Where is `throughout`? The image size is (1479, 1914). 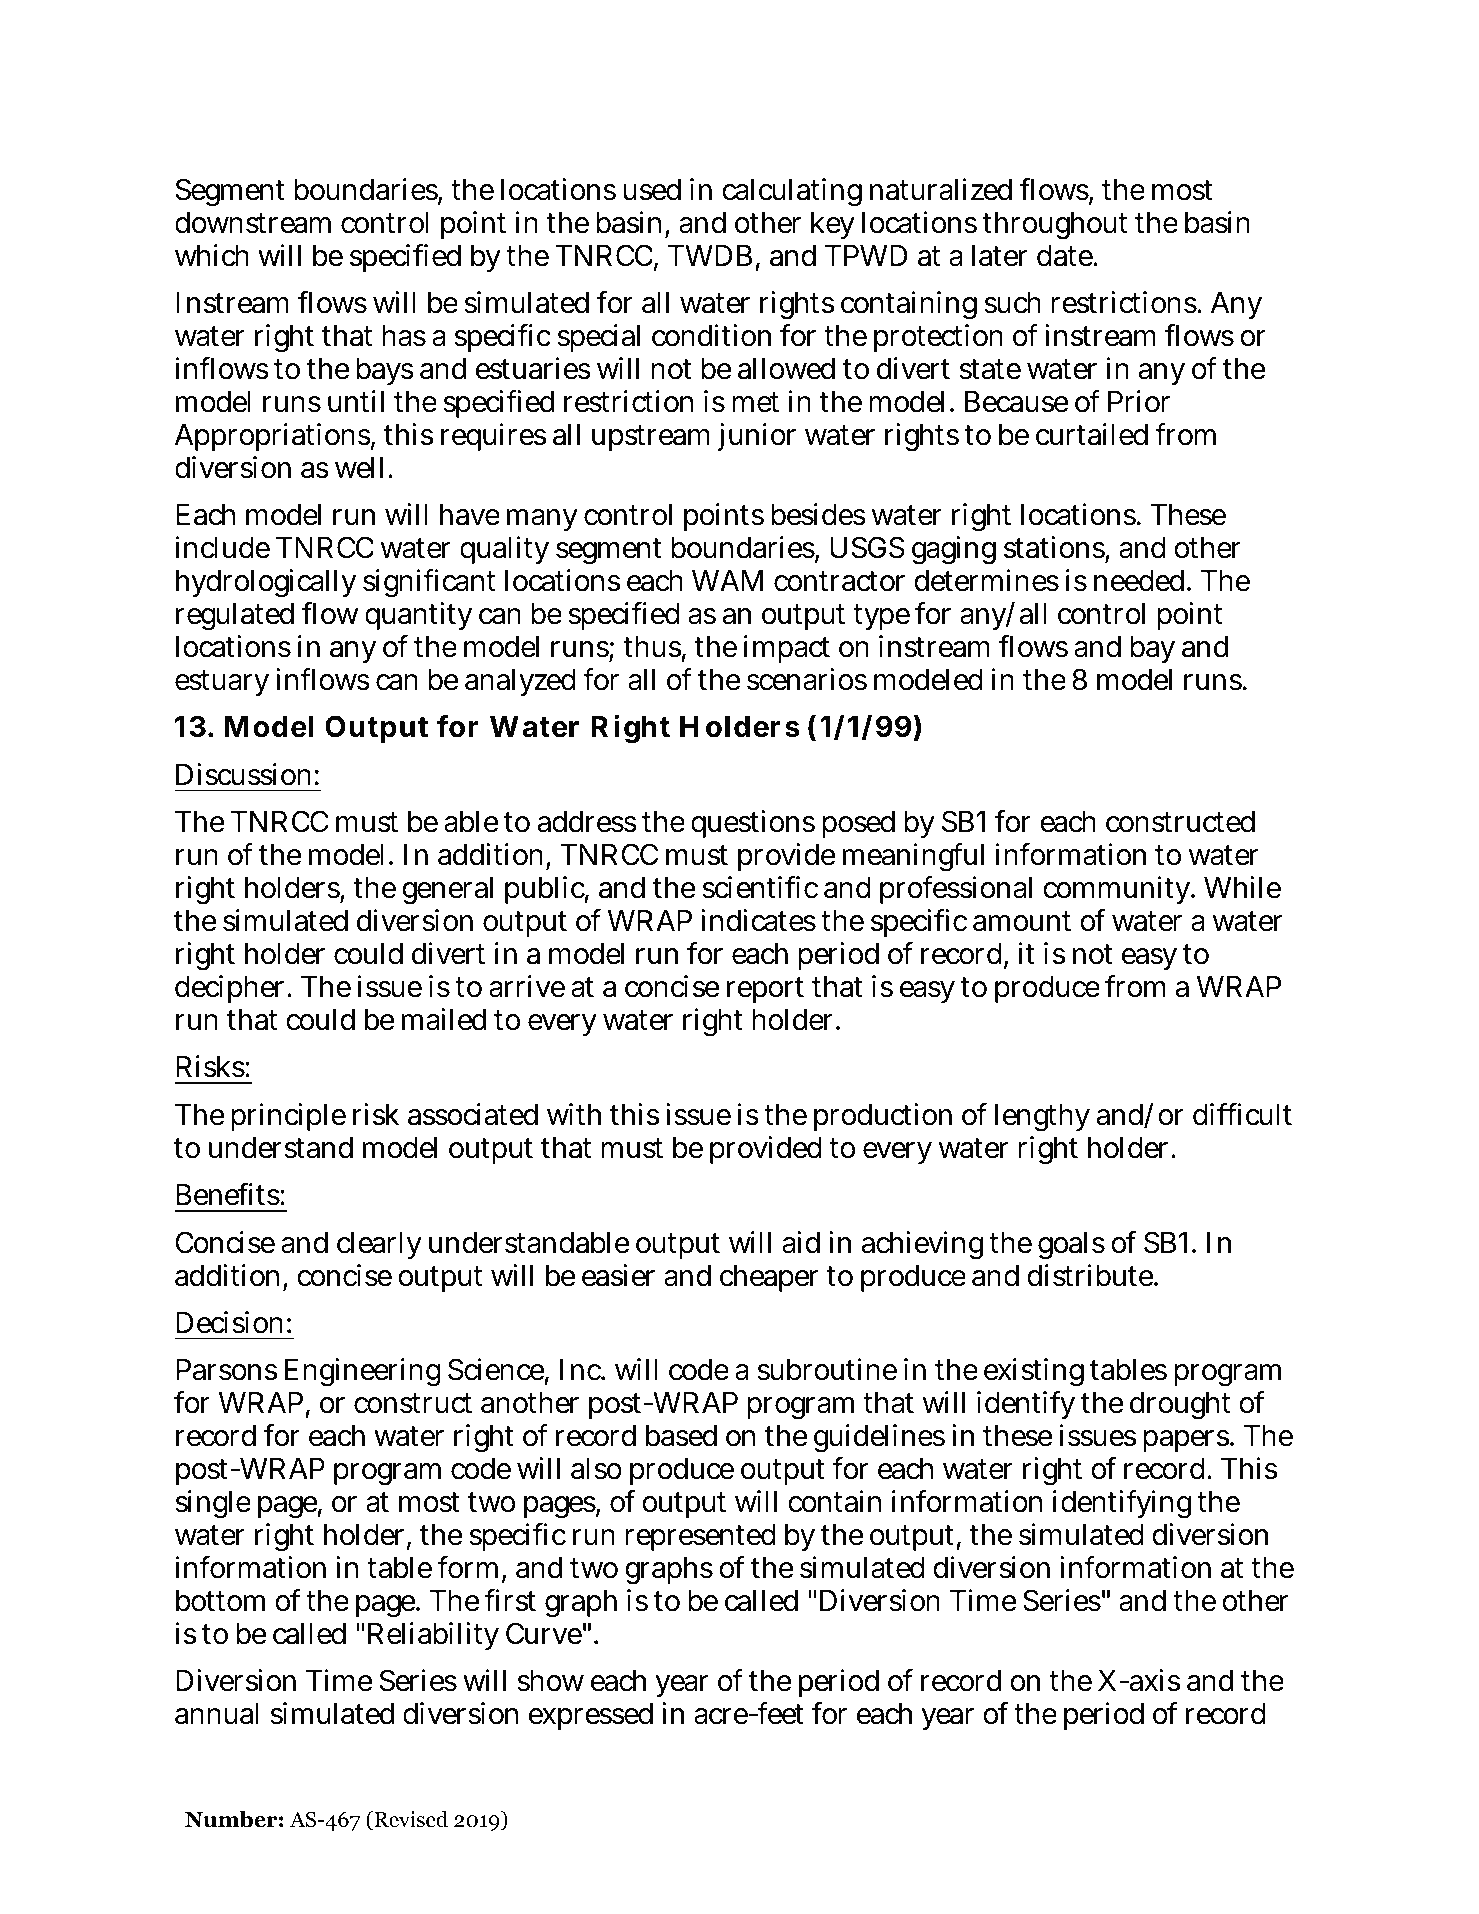 throughout is located at coordinates (1054, 226).
